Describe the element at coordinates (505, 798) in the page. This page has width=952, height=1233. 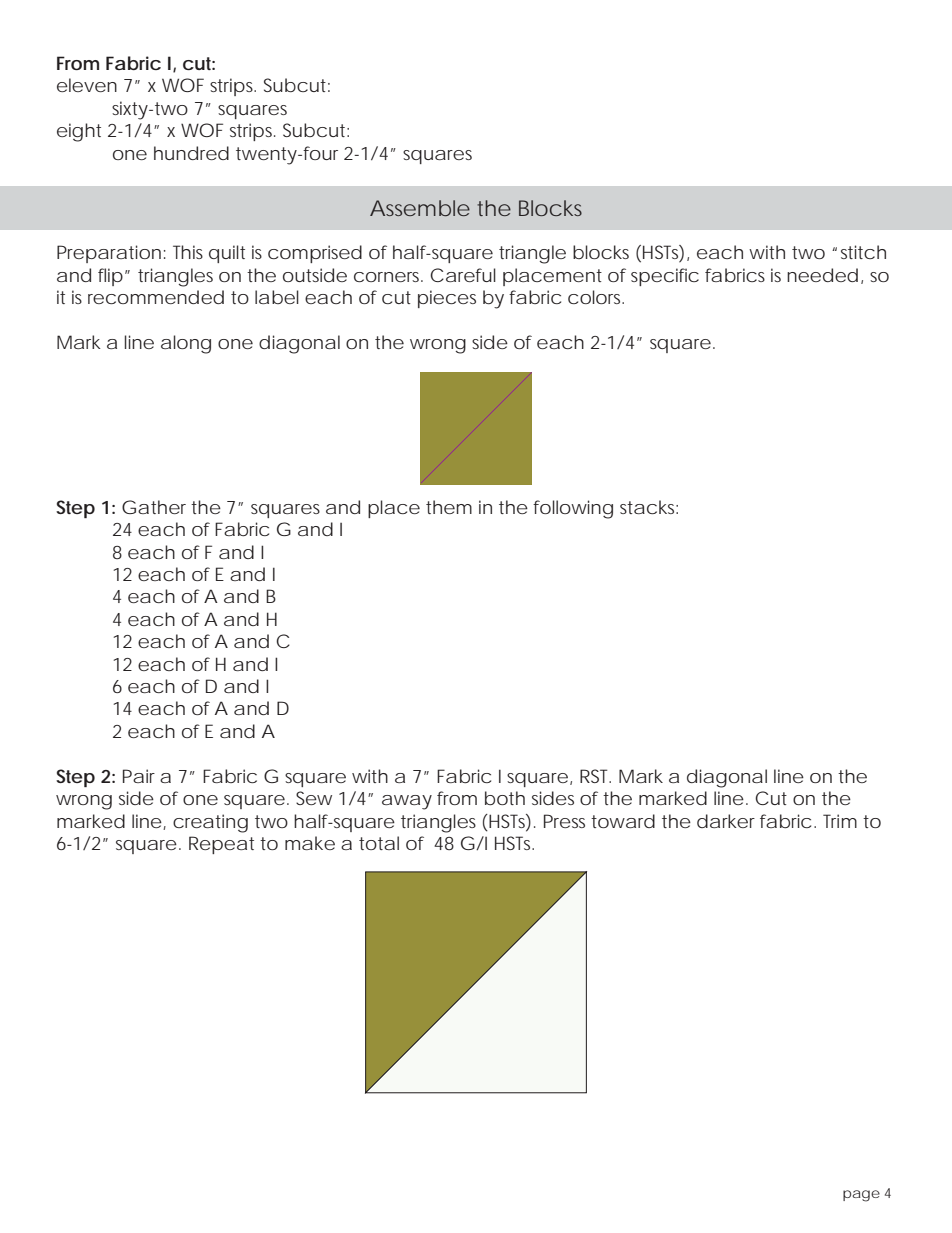
I see `both` at that location.
